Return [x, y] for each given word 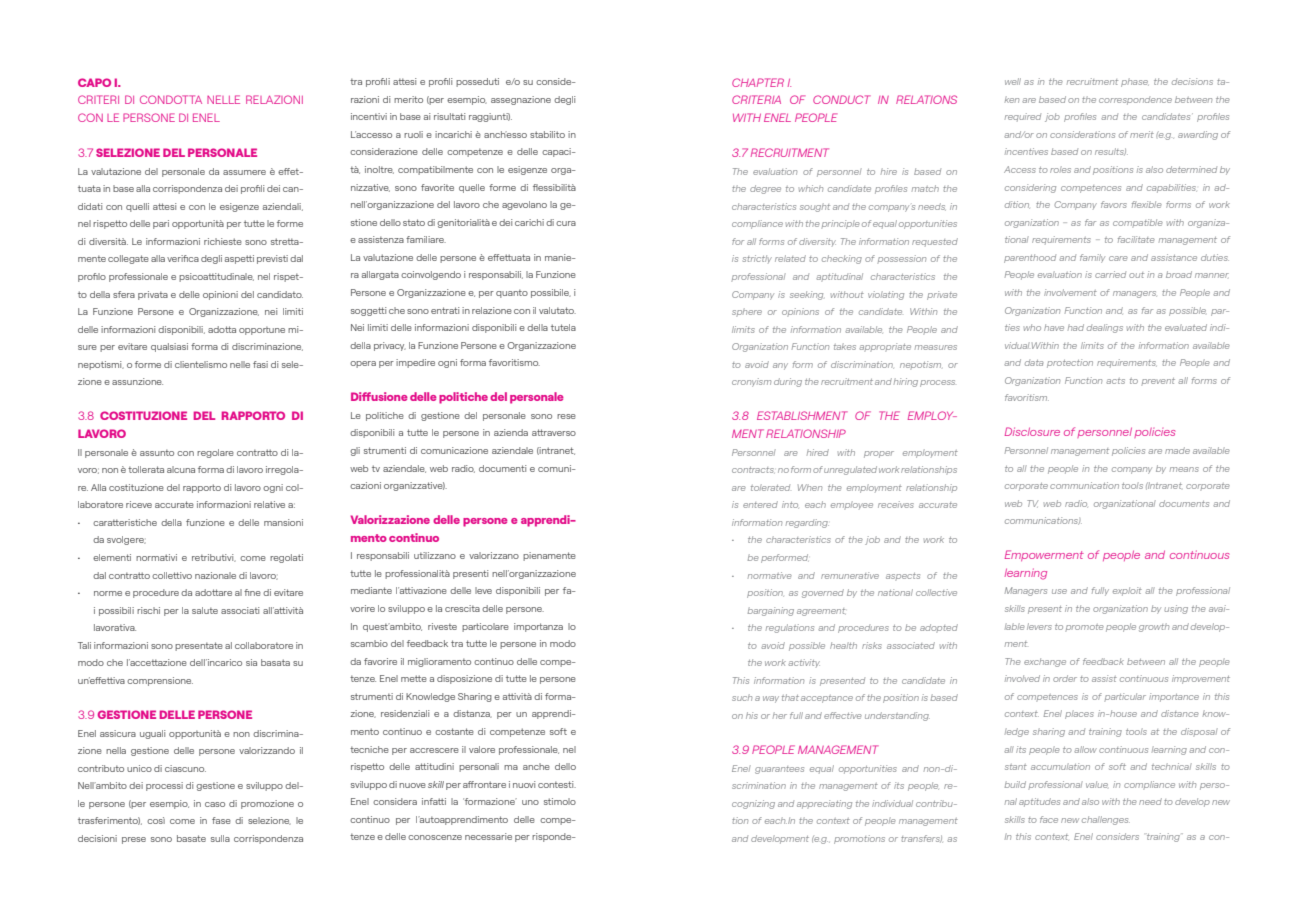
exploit [1127, 591]
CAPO [94, 82]
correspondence [1135, 101]
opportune [262, 331]
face [1049, 819]
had [1076, 327]
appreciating [824, 804]
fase [221, 820]
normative [770, 575]
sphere [747, 312]
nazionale [215, 575]
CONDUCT [842, 99]
